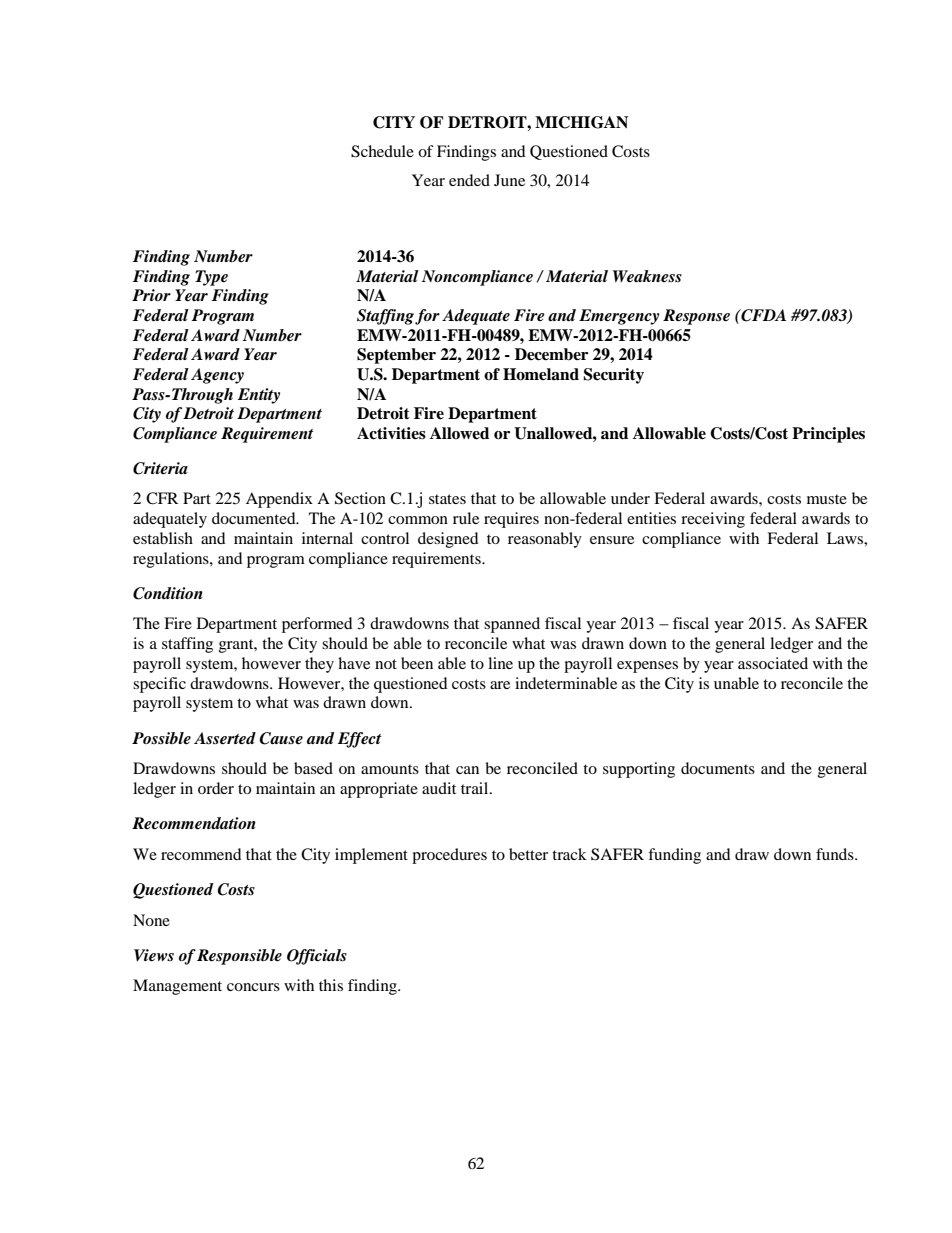 The image size is (952, 1233). What do you see at coordinates (551, 354) in the page?
I see `December` at bounding box center [551, 354].
